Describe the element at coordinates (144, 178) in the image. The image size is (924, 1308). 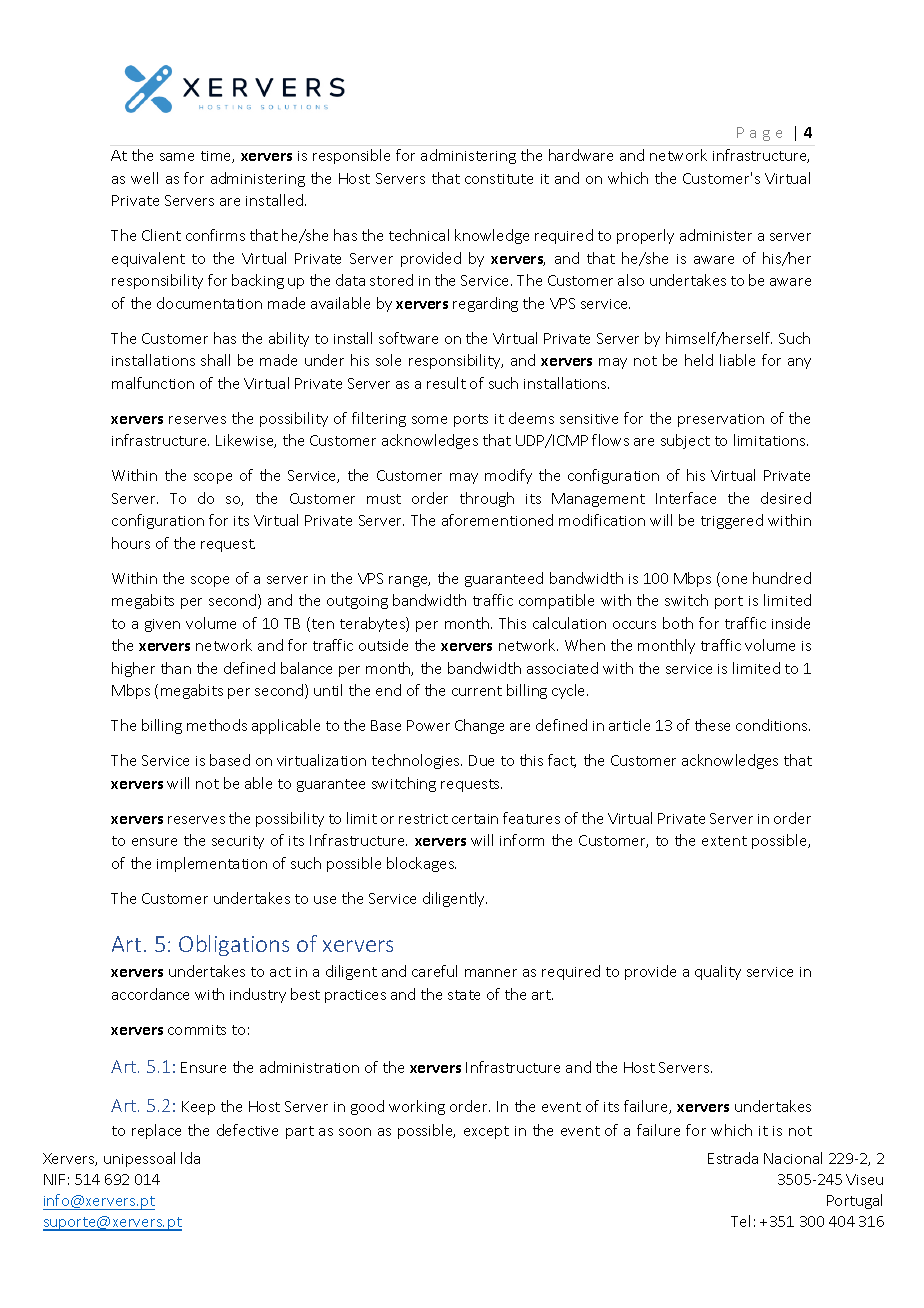
I see `well` at that location.
